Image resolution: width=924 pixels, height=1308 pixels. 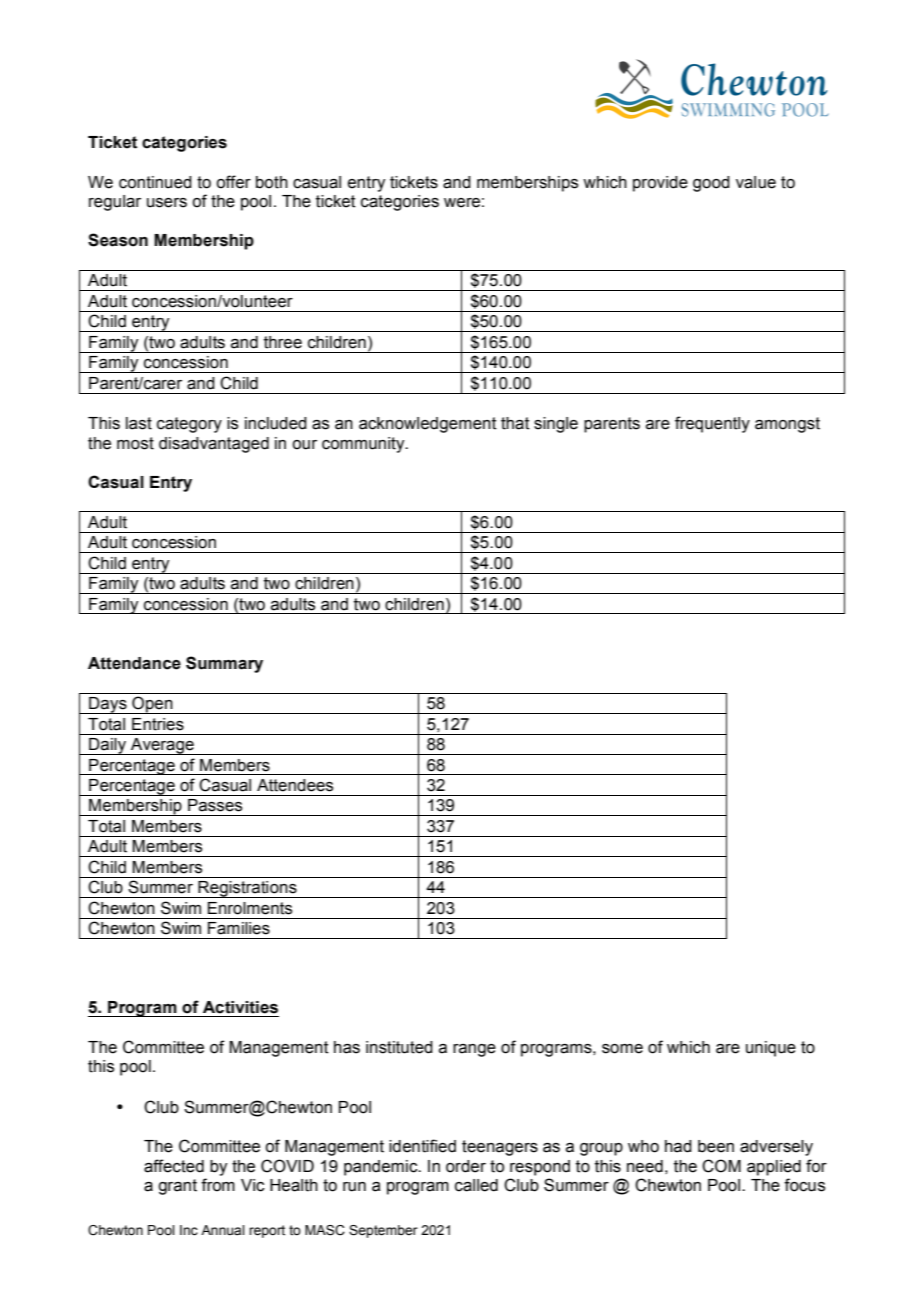 What do you see at coordinates (272, 182) in the document?
I see `both` at bounding box center [272, 182].
